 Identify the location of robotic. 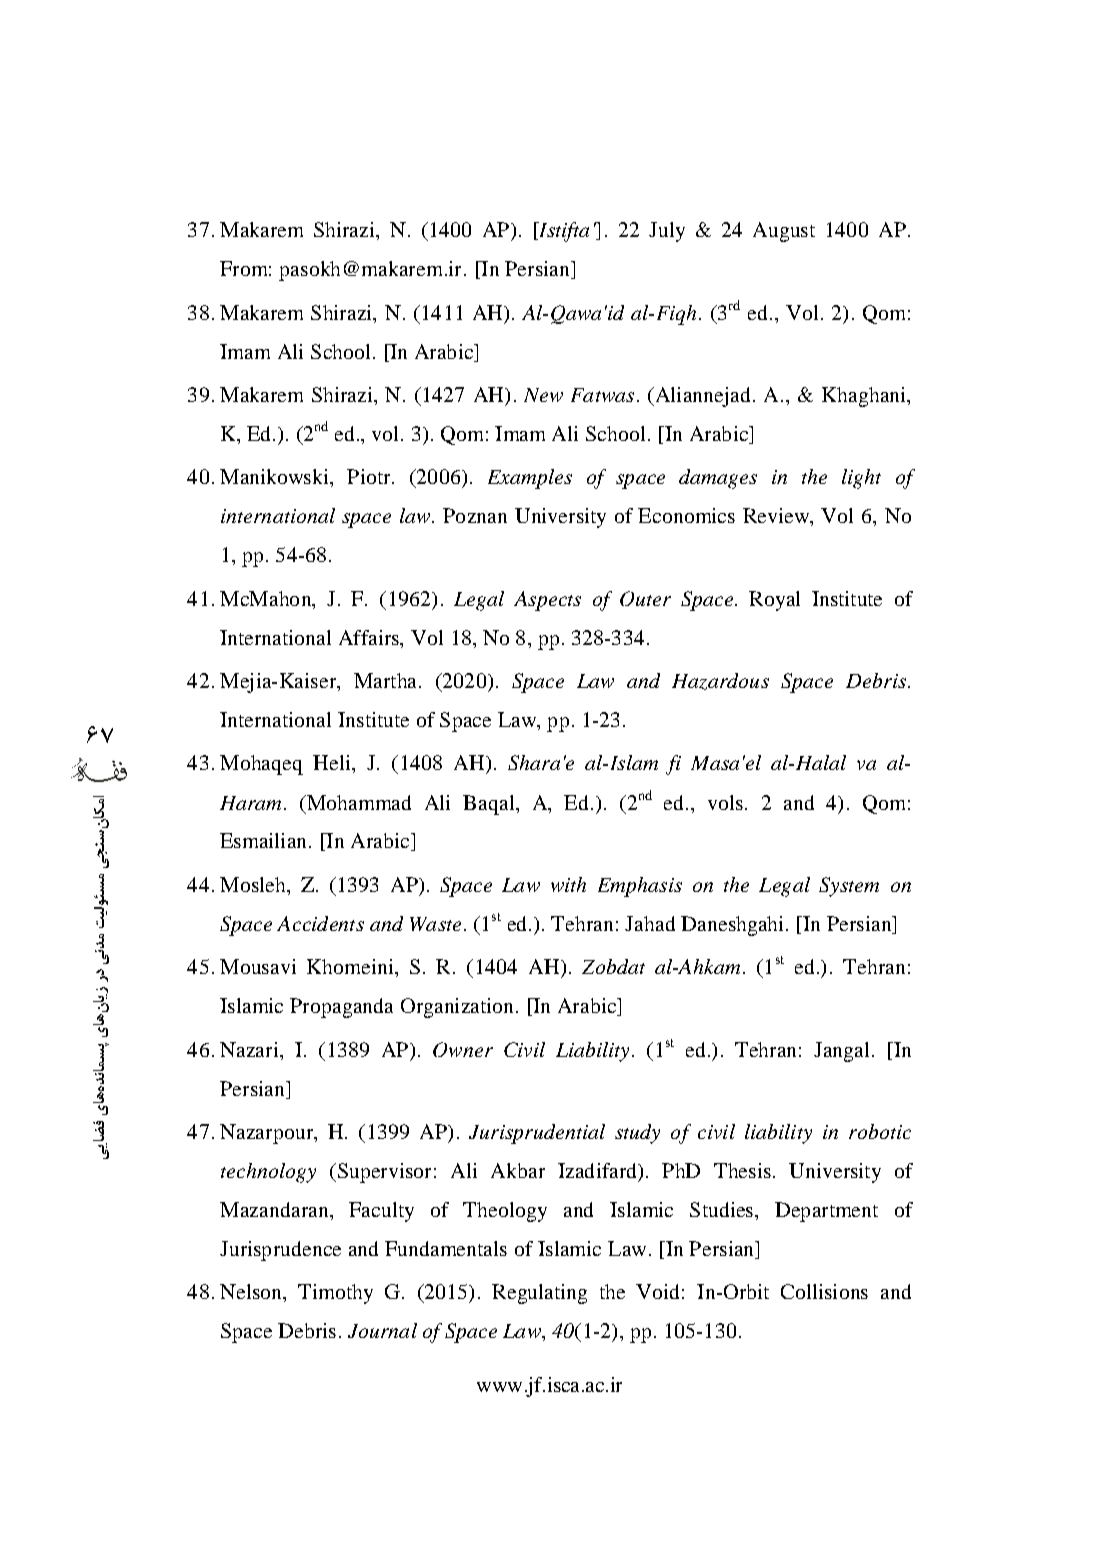
(880, 1131).
